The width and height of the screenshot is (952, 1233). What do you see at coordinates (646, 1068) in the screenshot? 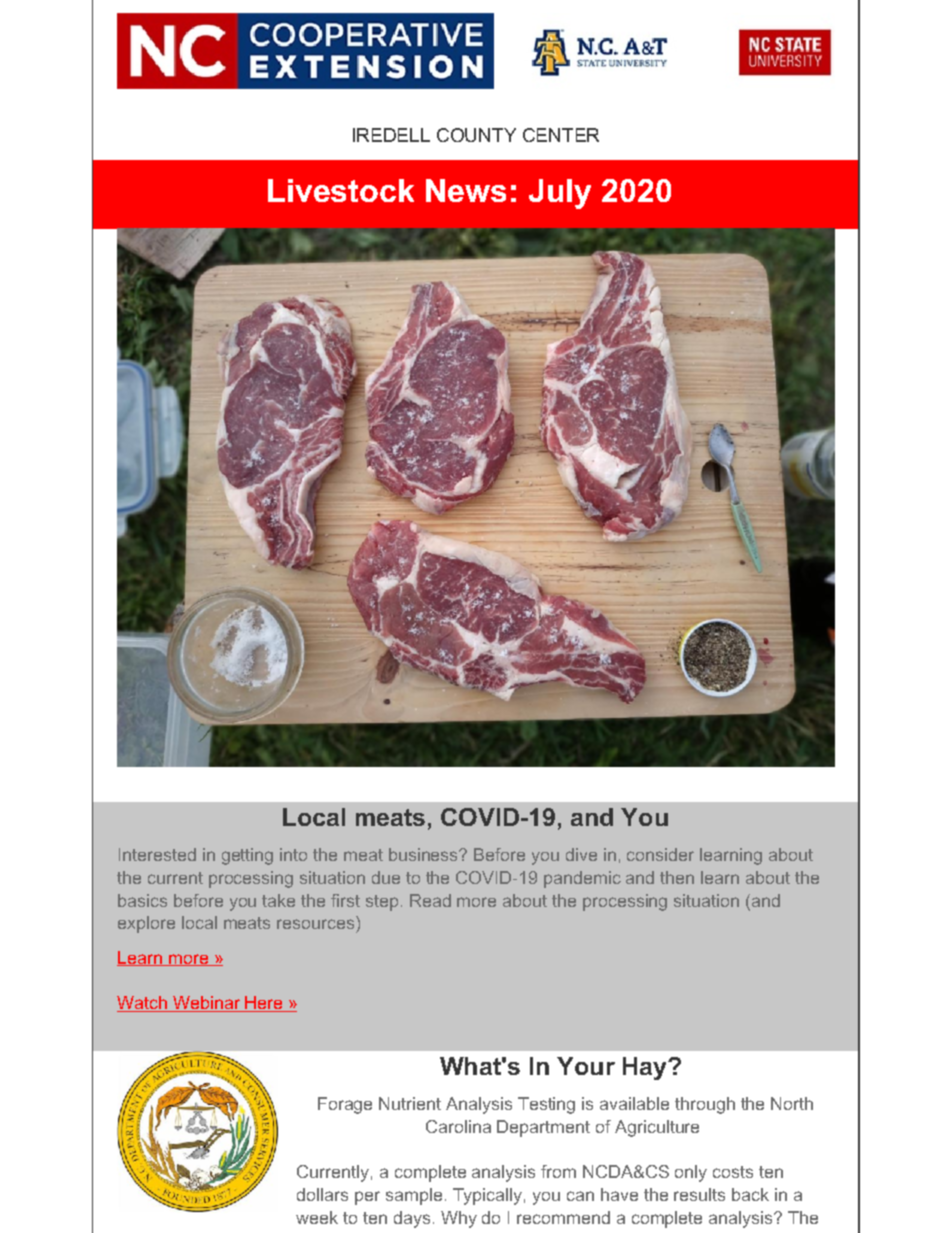
I see `Hay` at bounding box center [646, 1068].
